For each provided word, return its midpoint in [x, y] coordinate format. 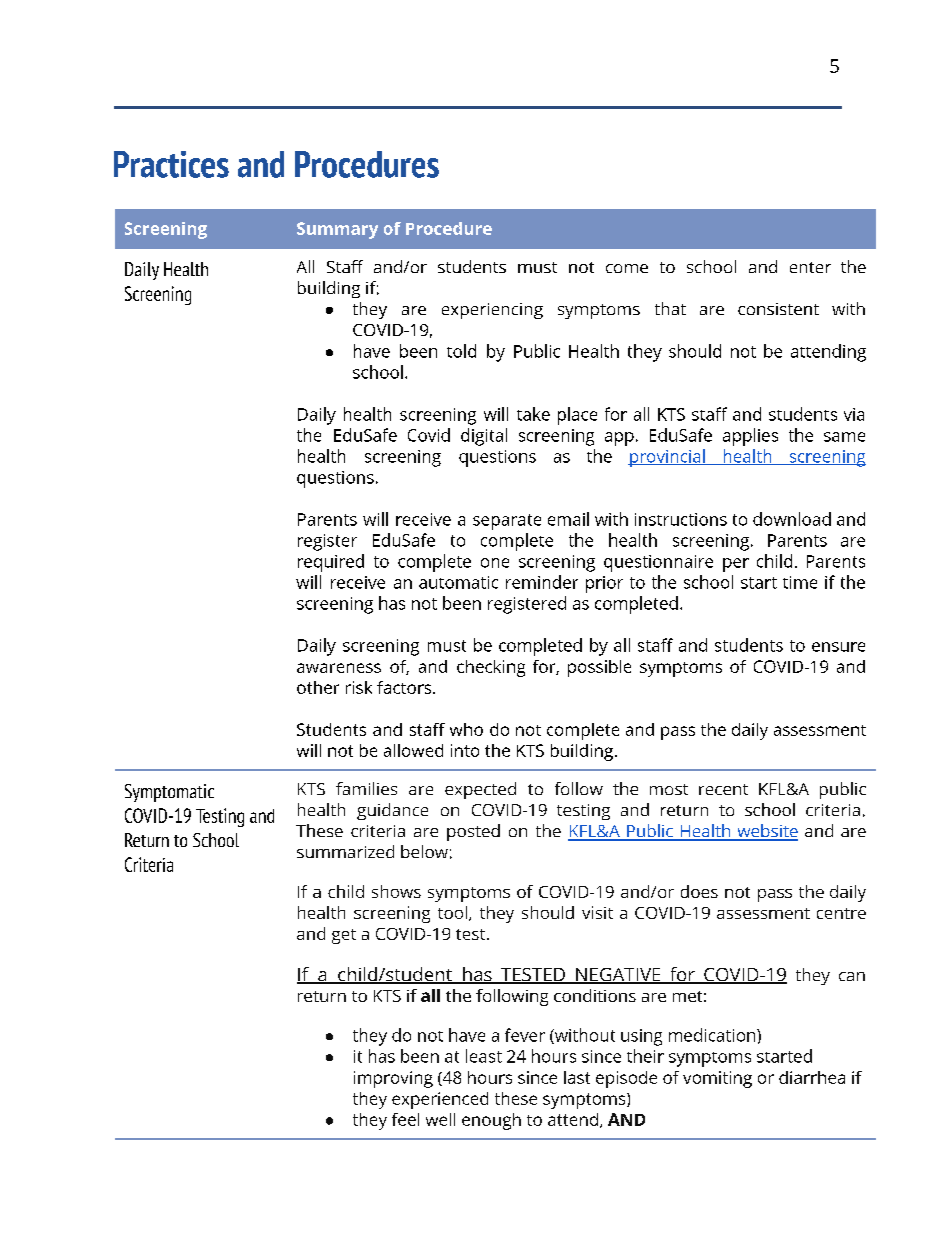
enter [810, 267]
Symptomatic [169, 793]
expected [480, 790]
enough [491, 1121]
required [331, 563]
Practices [171, 164]
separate [507, 522]
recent [723, 789]
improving [393, 1079]
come [627, 268]
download [792, 519]
